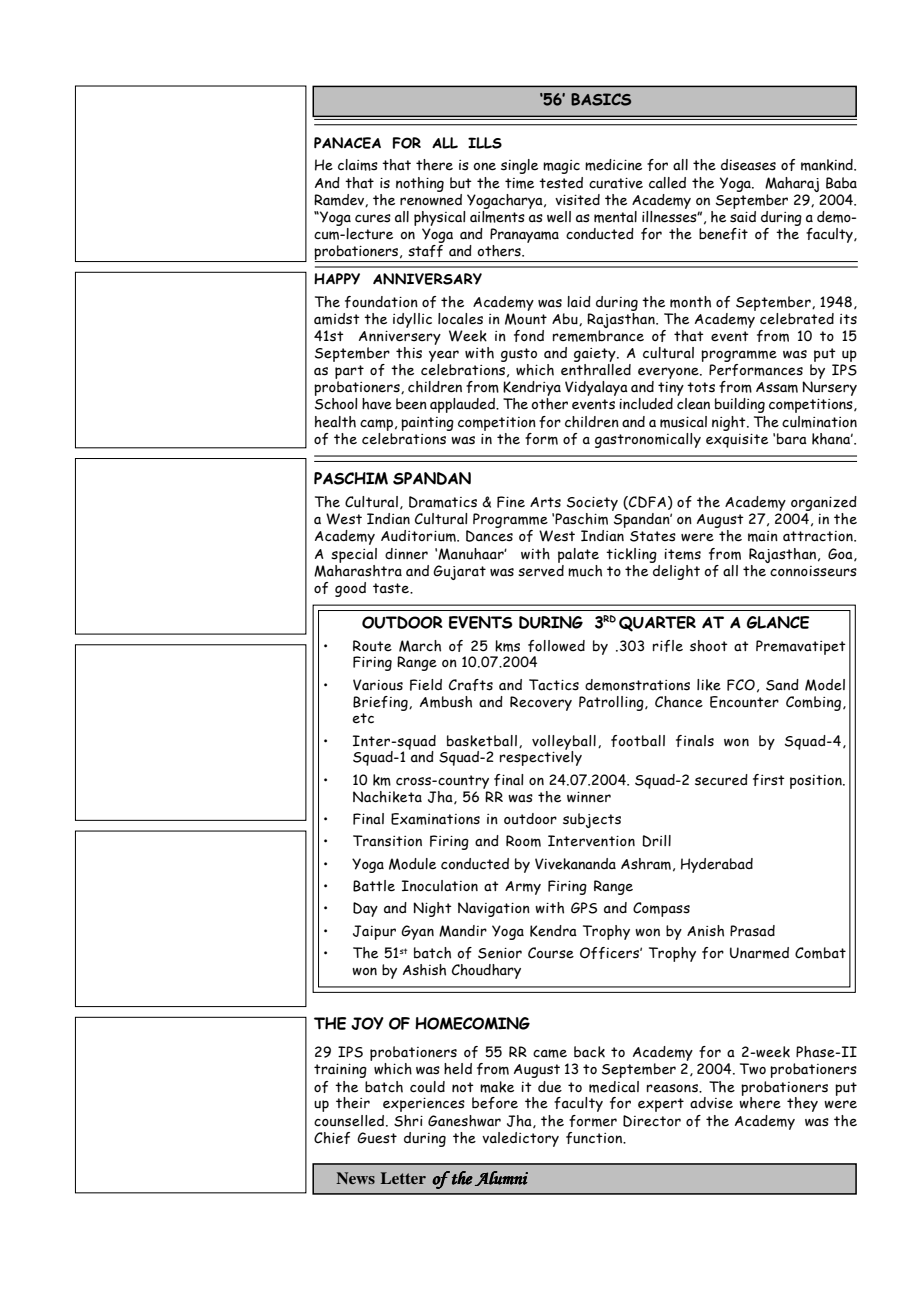 The image size is (924, 1308). Describe the element at coordinates (372, 646) in the screenshot. I see `Route` at that location.
